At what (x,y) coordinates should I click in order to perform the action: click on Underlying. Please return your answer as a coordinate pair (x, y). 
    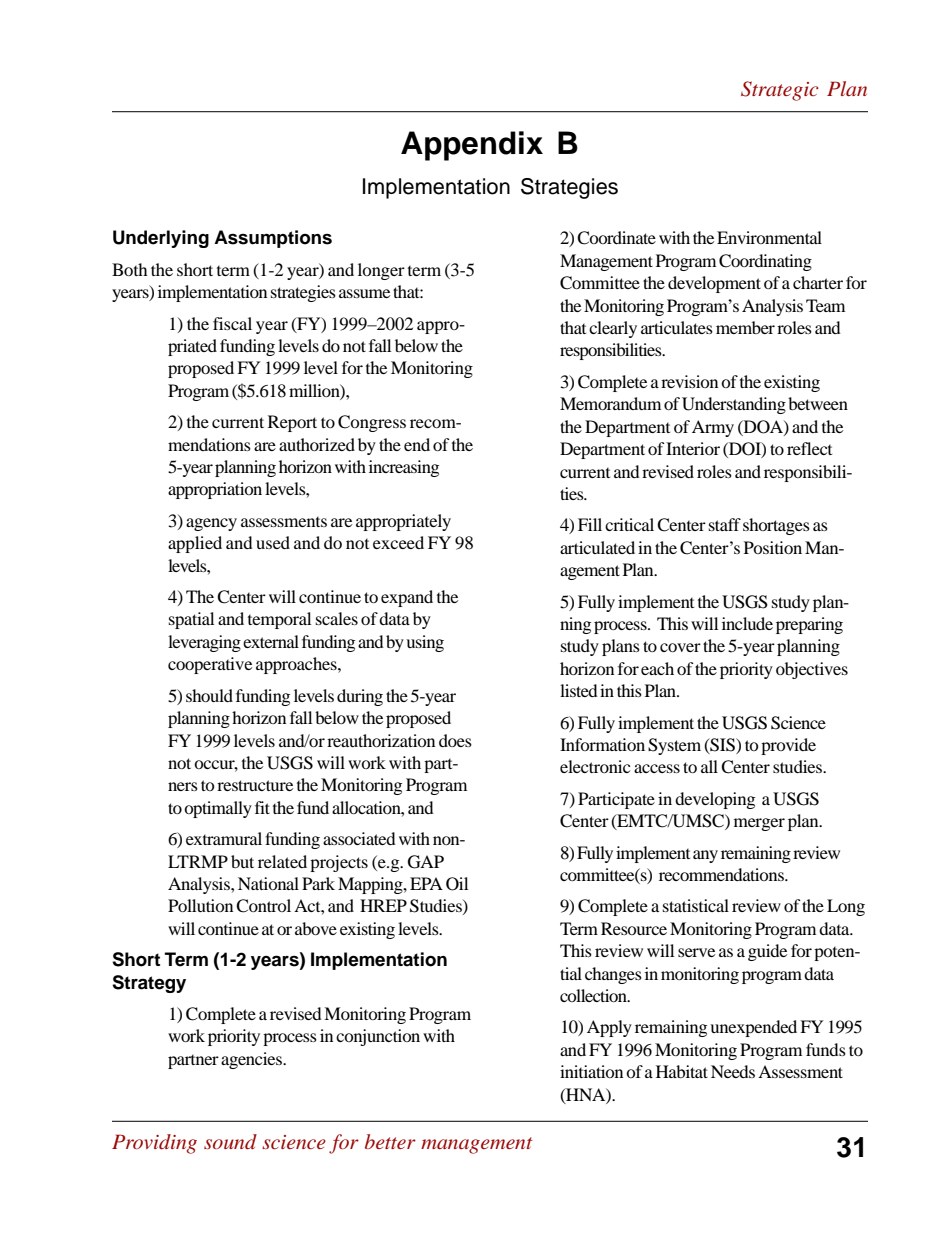
    Looking at the image, I should click on (161, 239).
